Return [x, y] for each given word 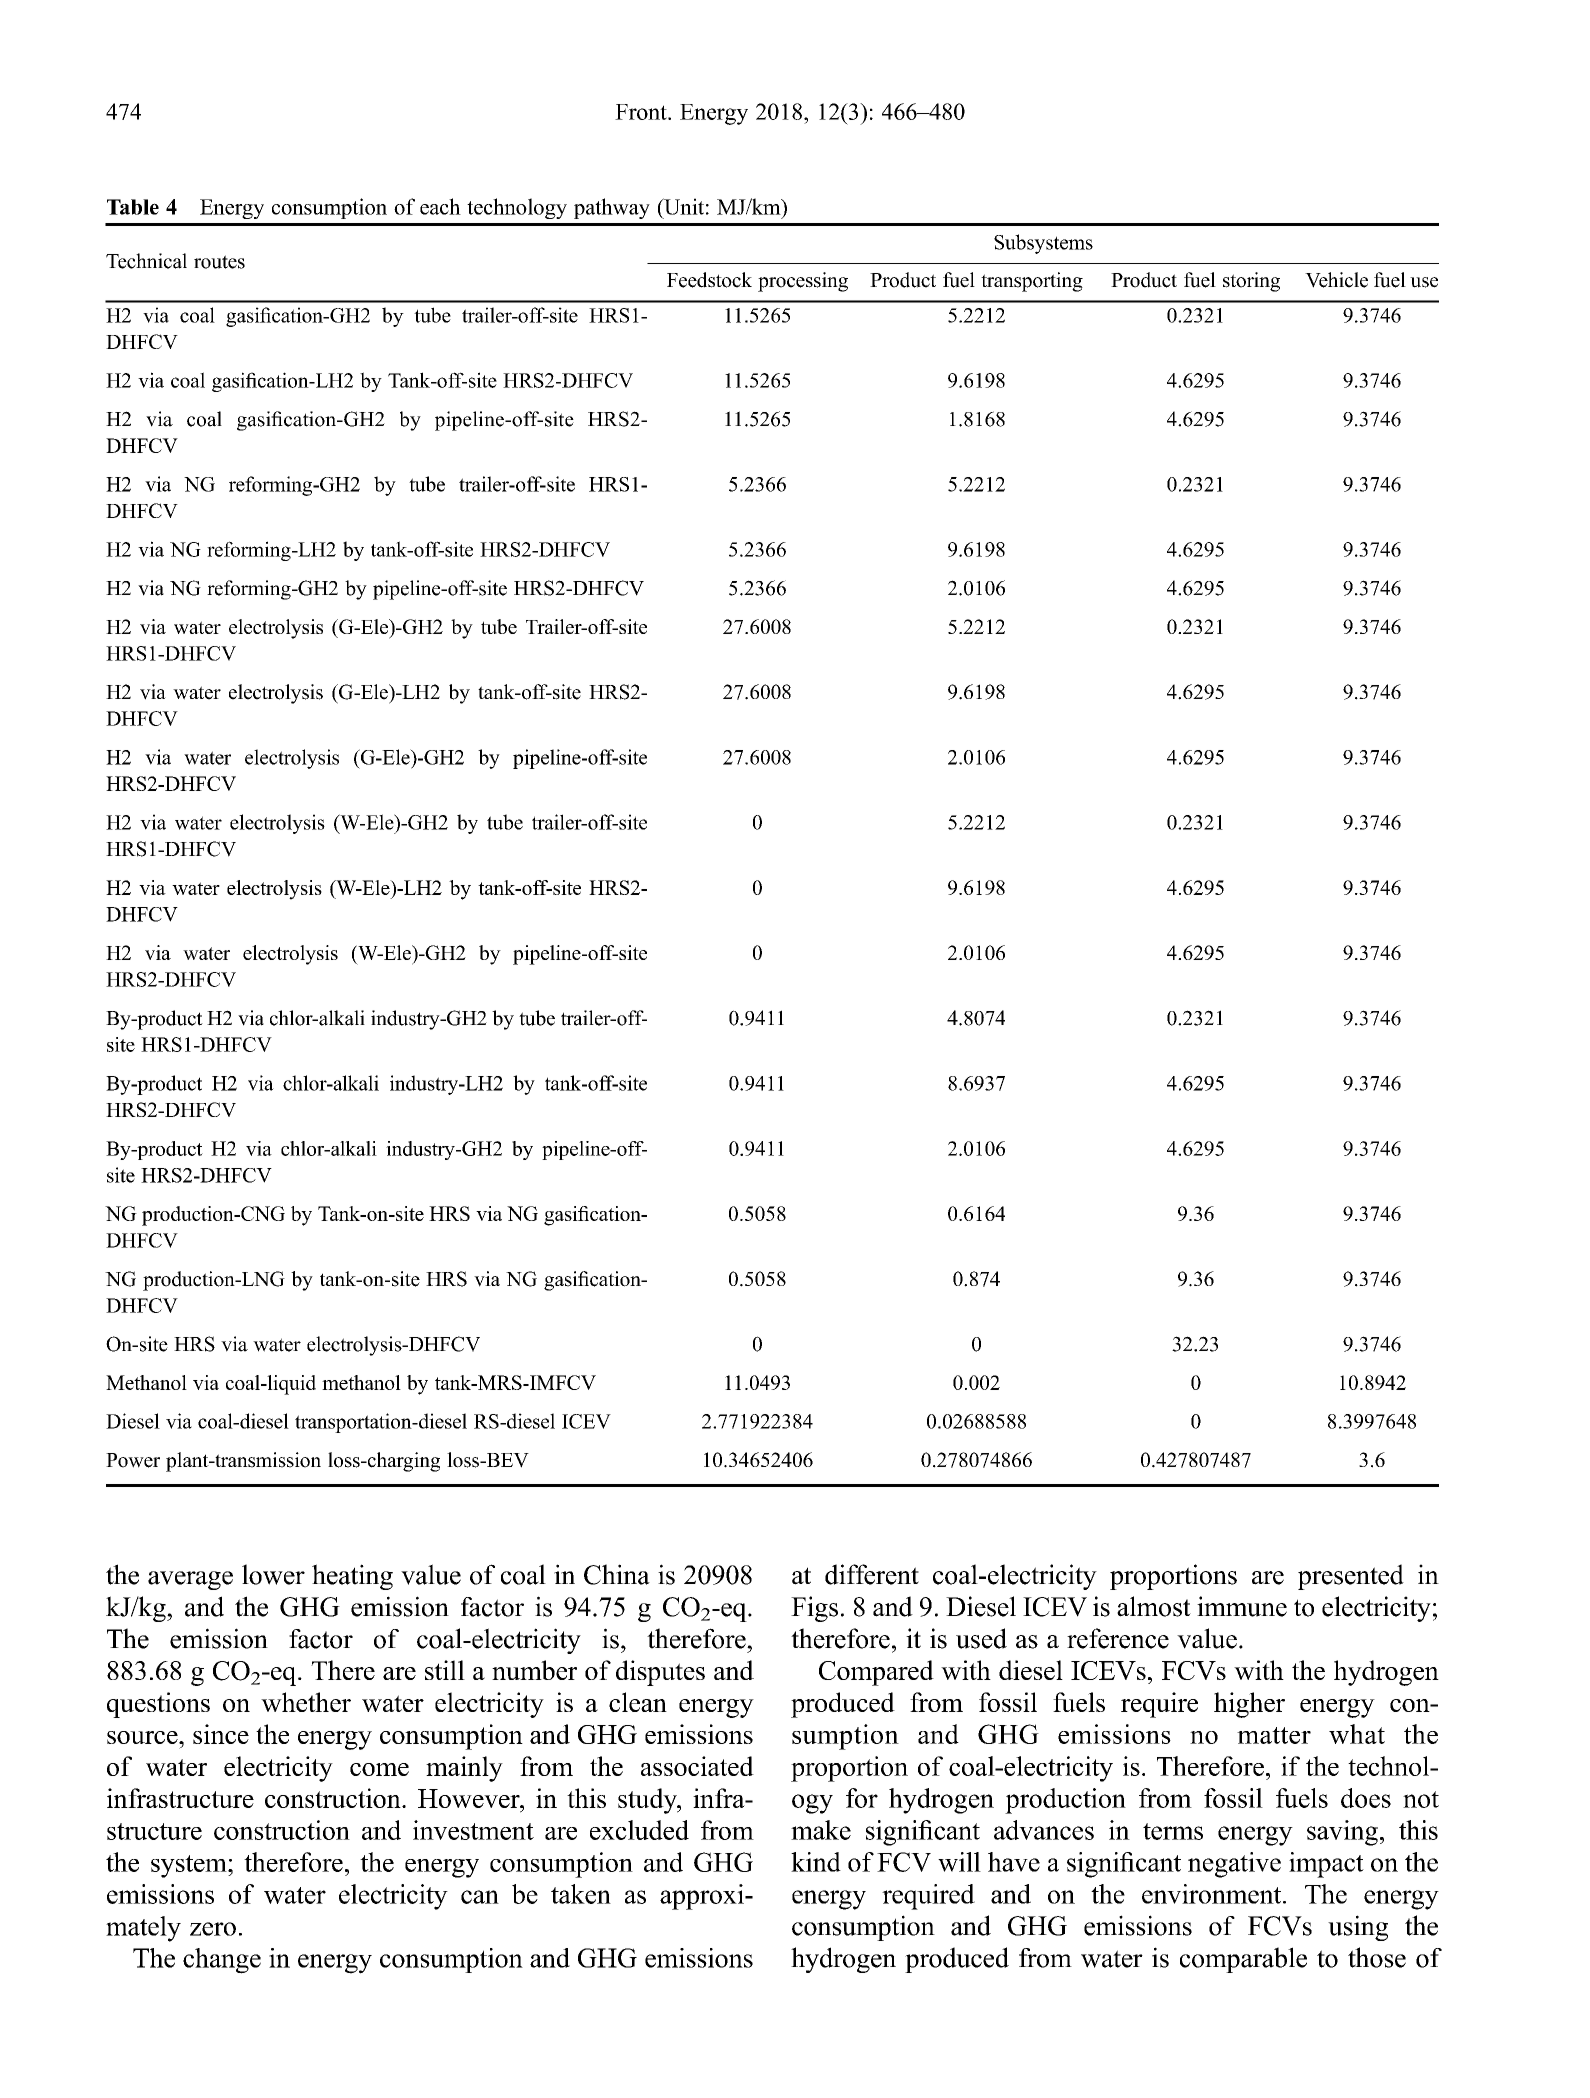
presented [1351, 1577]
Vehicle [1336, 280]
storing [1251, 282]
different [872, 1574]
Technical [146, 261]
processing [803, 282]
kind [816, 1862]
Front [642, 112]
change [222, 1961]
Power [133, 1460]
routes [219, 262]
